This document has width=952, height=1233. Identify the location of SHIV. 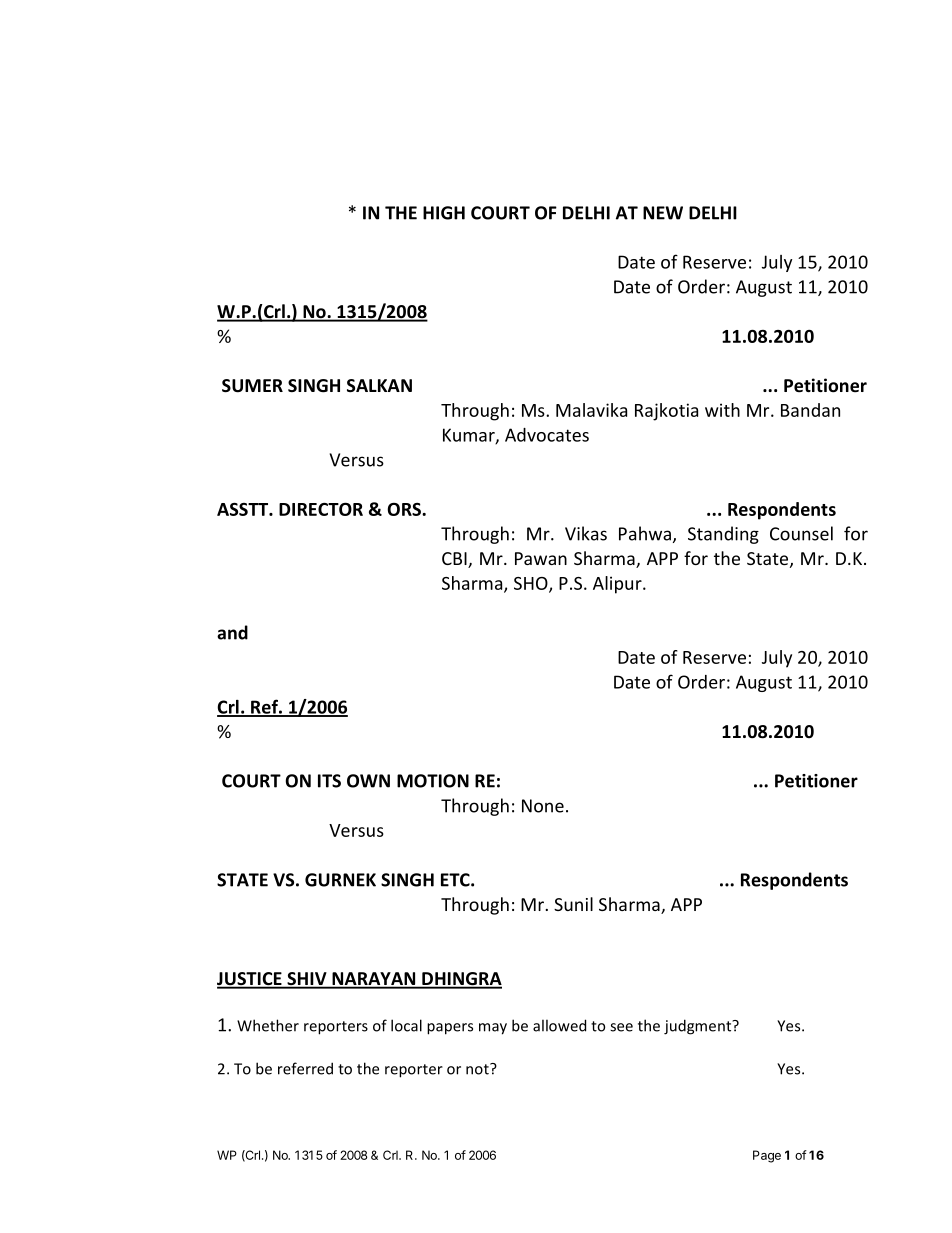
(307, 980).
